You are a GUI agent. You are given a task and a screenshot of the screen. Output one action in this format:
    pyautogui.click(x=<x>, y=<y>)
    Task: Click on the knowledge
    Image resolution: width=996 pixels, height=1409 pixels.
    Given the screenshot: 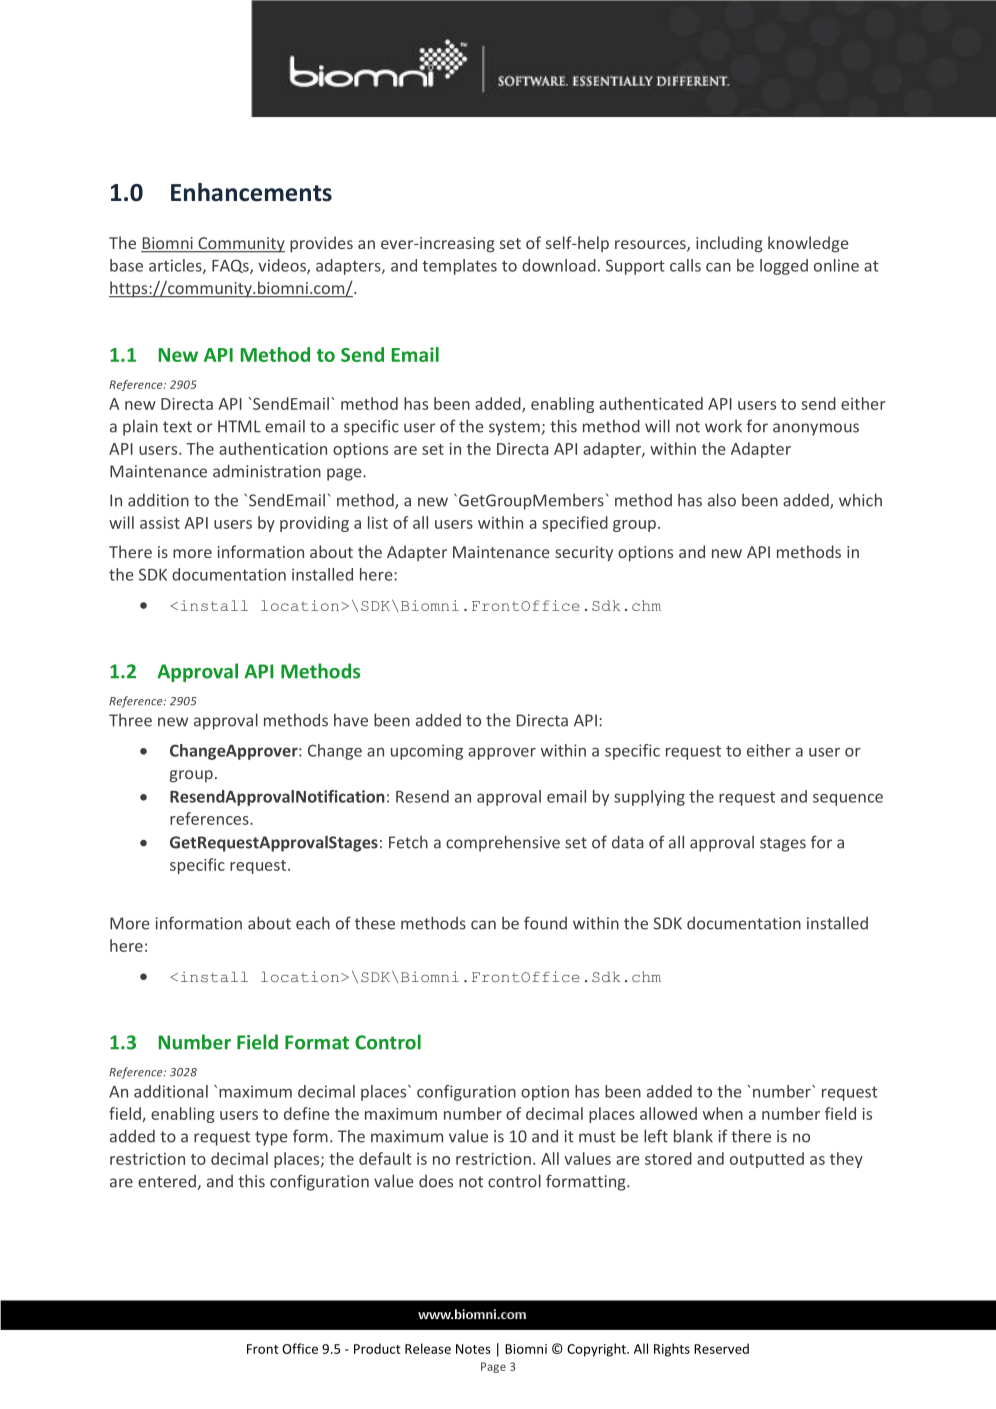 What is the action you would take?
    pyautogui.click(x=808, y=244)
